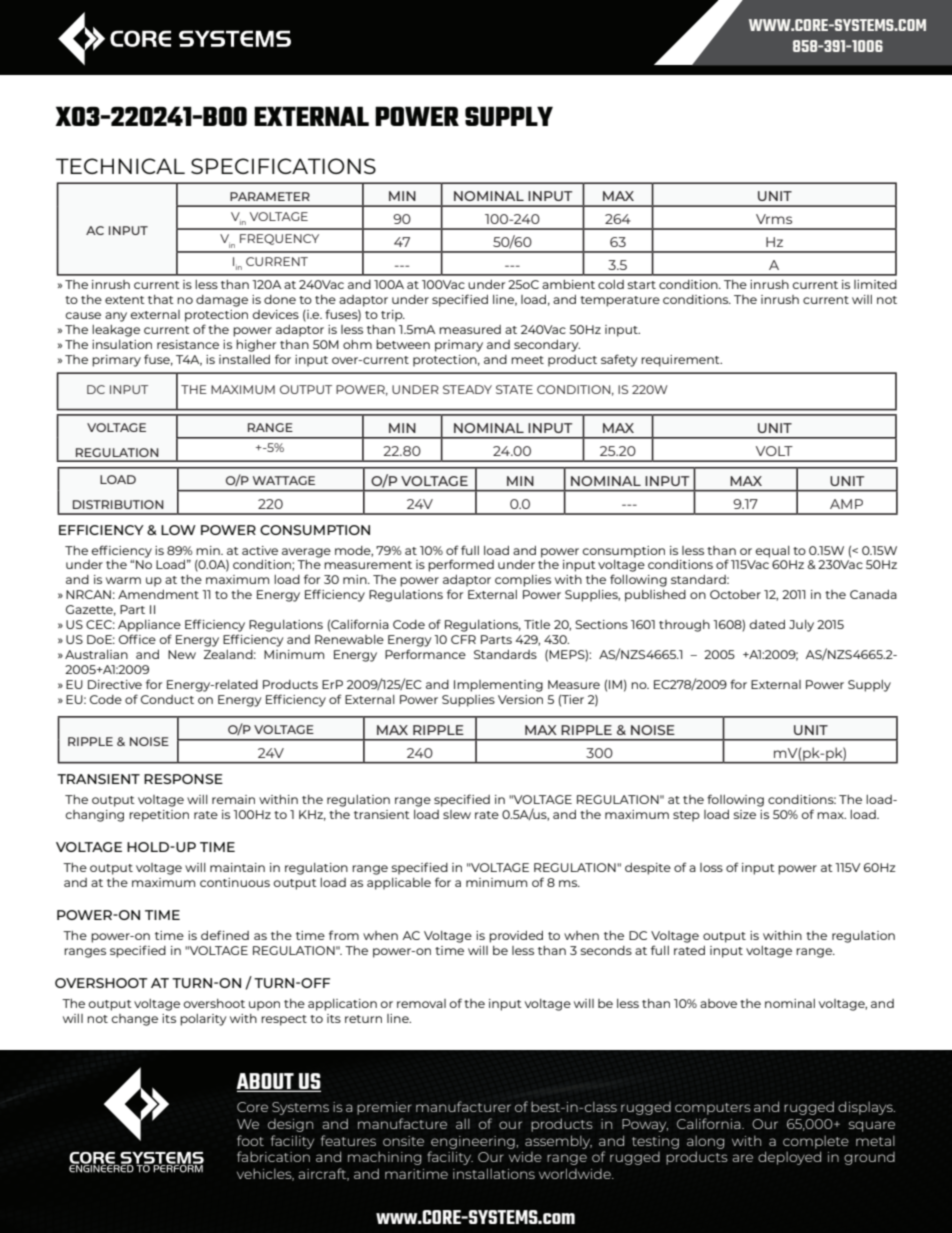  I want to click on Implementing, so click(498, 686).
